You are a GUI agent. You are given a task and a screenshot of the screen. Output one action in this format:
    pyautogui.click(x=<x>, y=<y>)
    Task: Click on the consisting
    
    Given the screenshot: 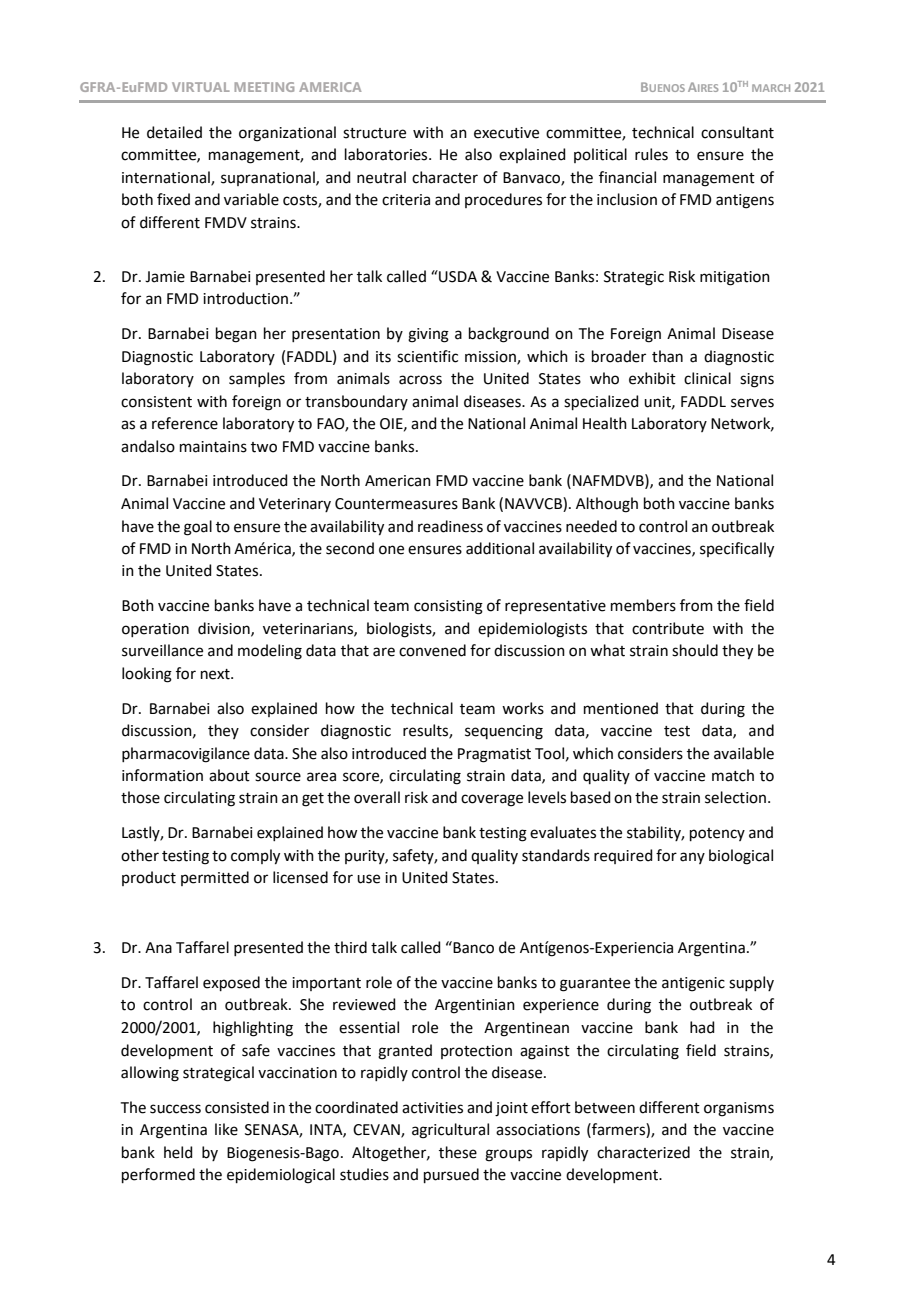 What is the action you would take?
    pyautogui.click(x=448, y=607)
